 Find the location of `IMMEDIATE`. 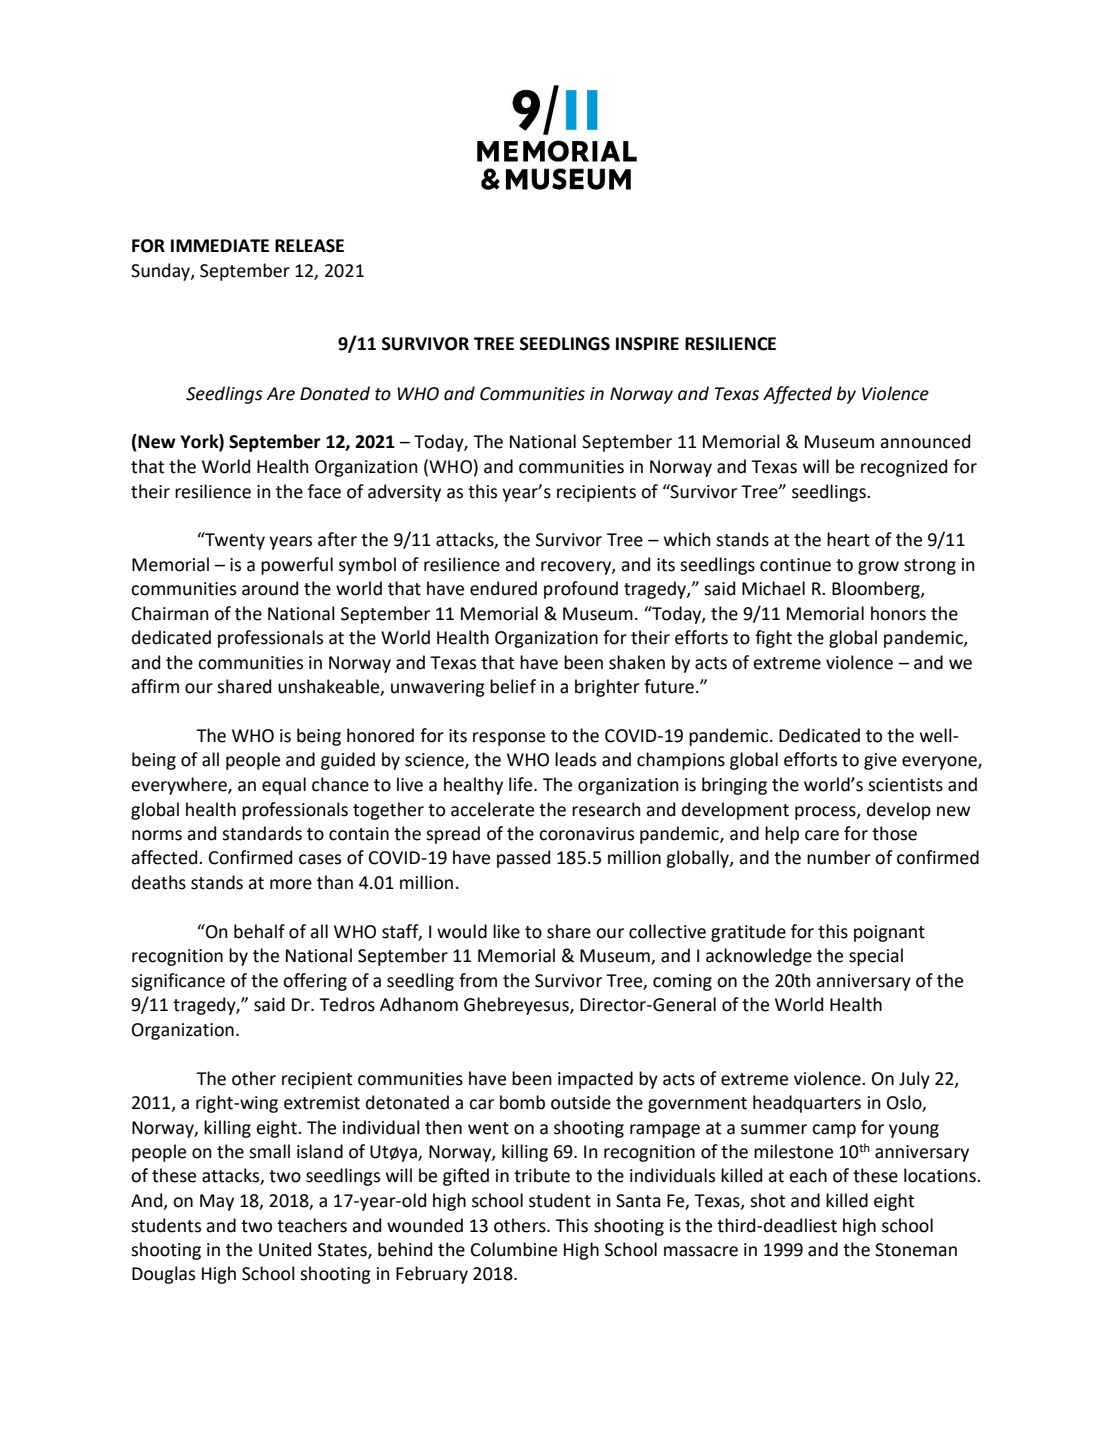

IMMEDIATE is located at coordinates (220, 245).
